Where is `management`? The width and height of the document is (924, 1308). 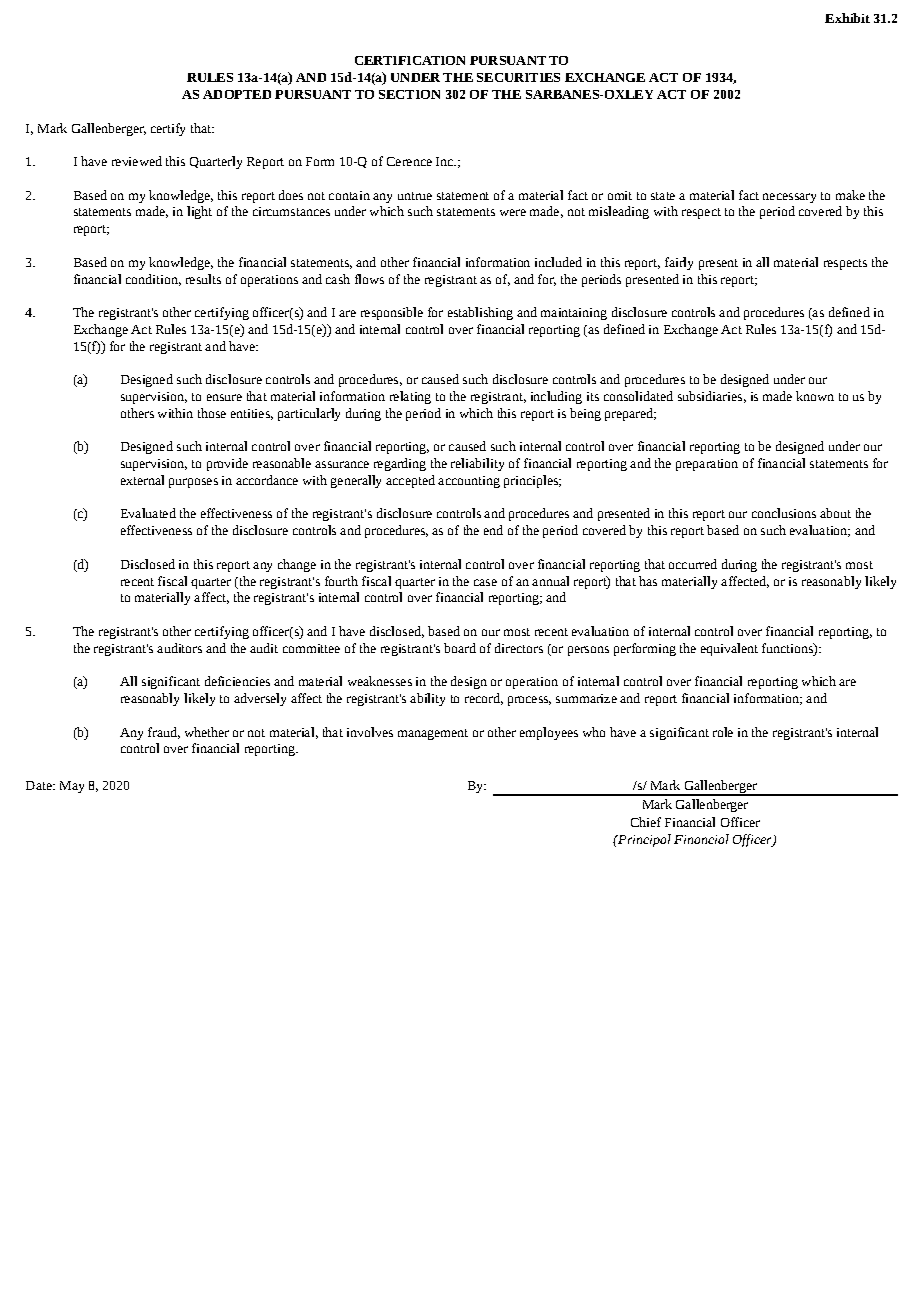
management is located at coordinates (433, 734).
